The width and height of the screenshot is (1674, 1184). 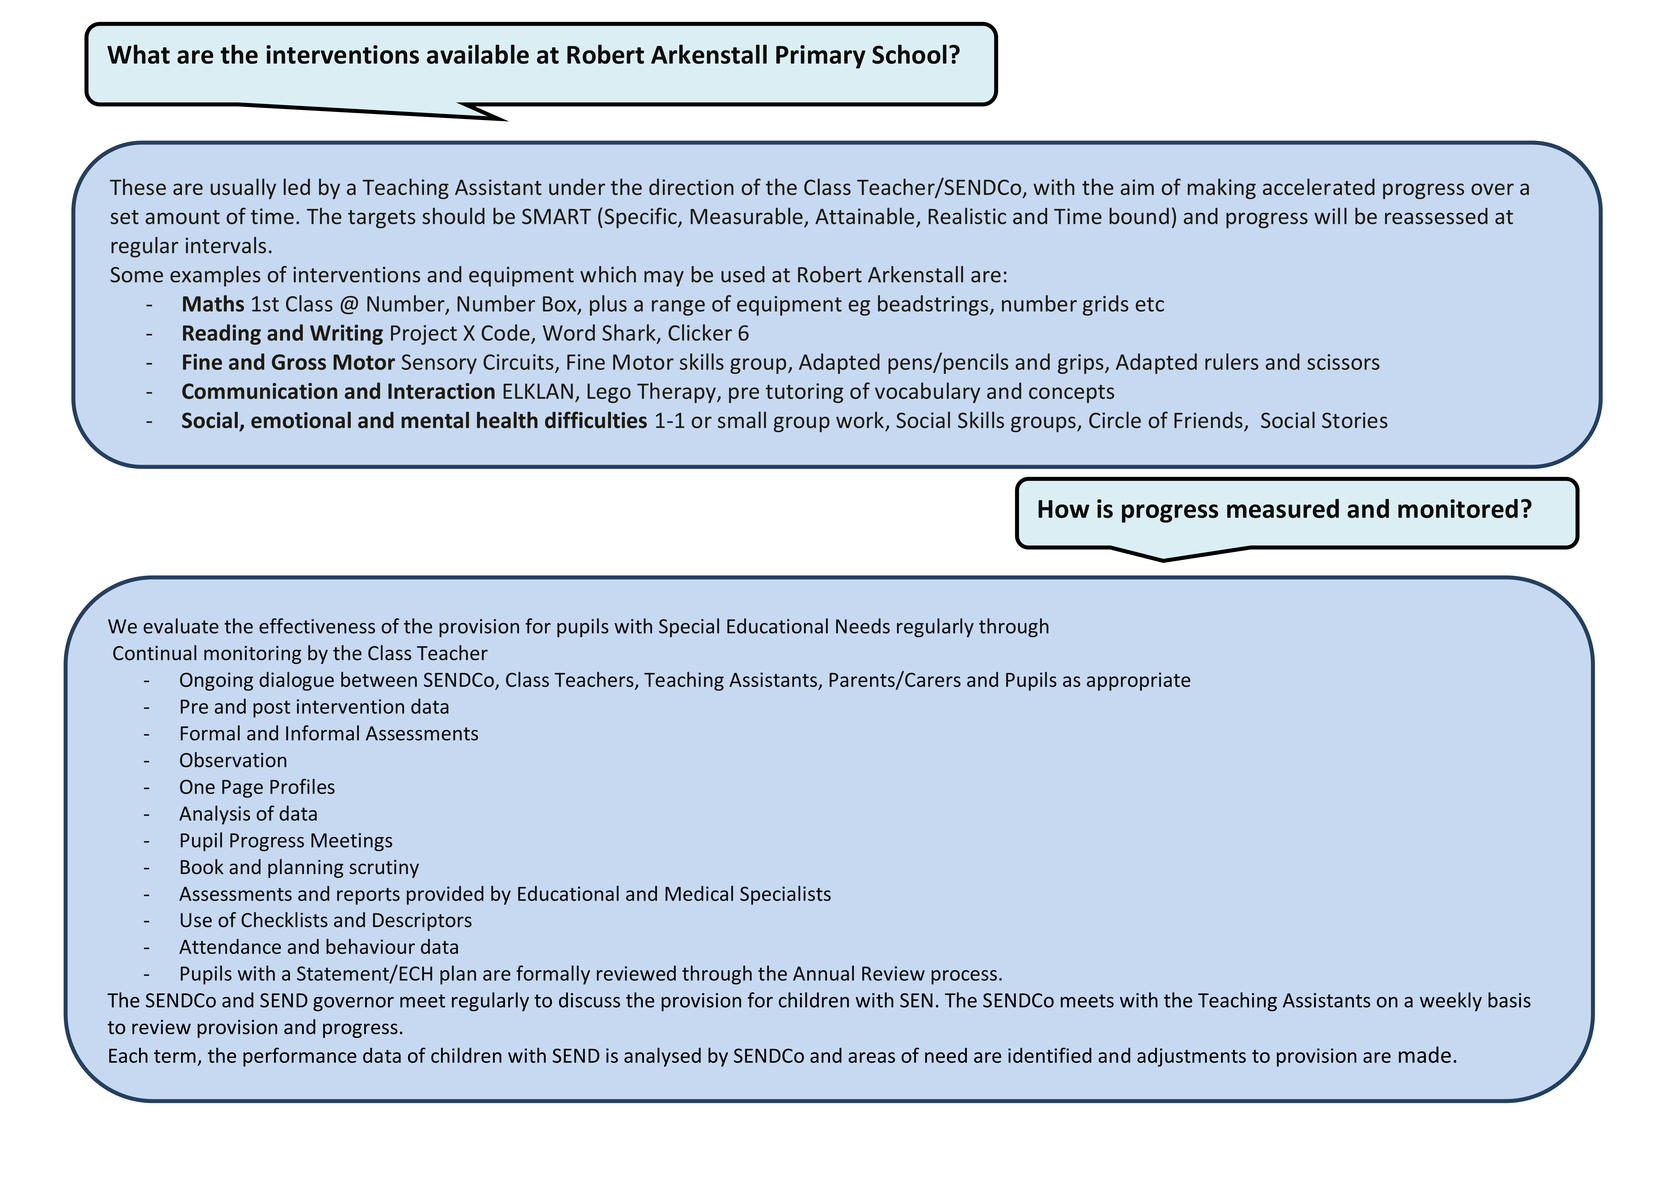 What do you see at coordinates (300, 1057) in the screenshot?
I see `performance` at bounding box center [300, 1057].
